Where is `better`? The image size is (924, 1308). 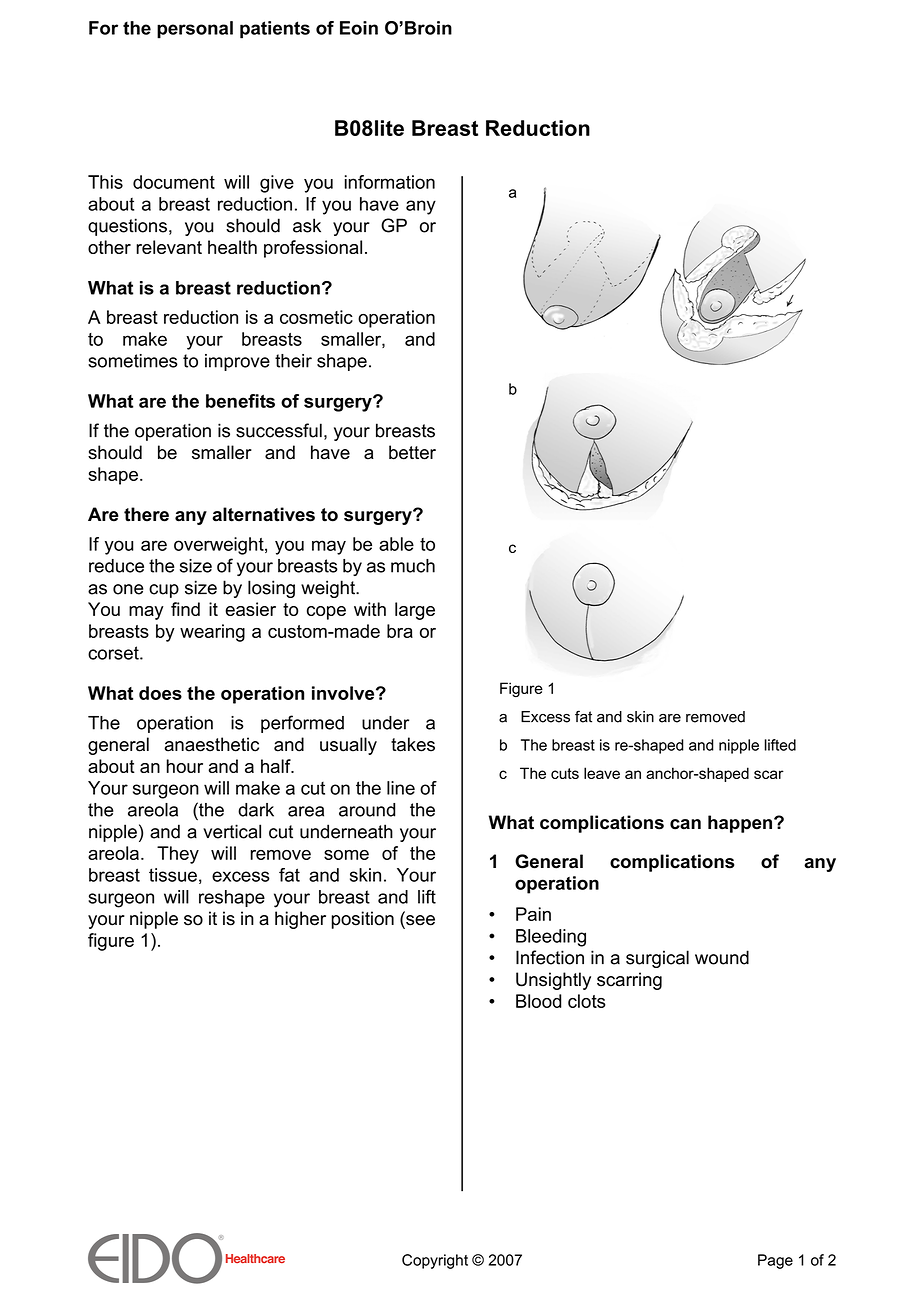
better is located at coordinates (412, 452).
